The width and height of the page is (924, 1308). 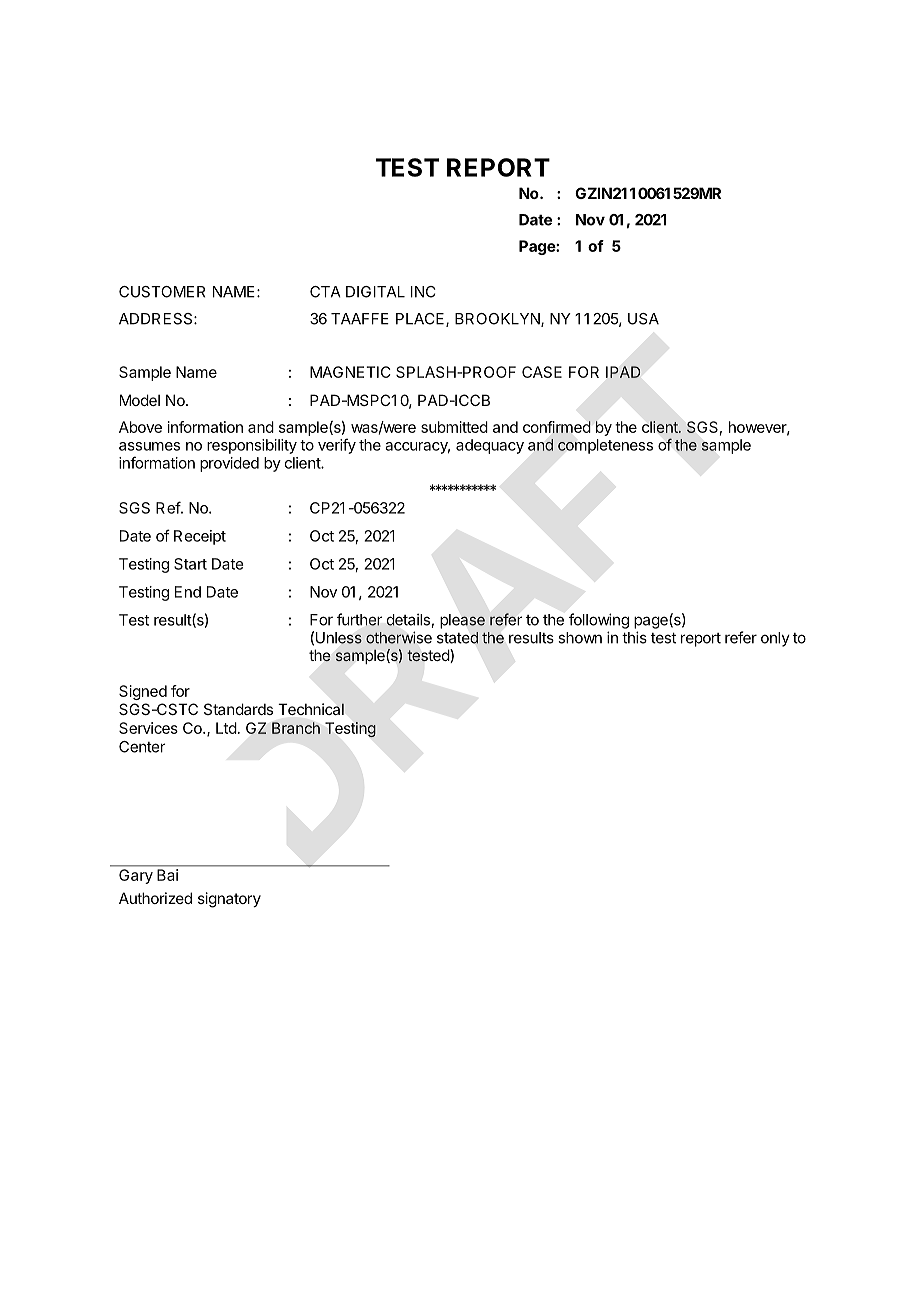 What do you see at coordinates (157, 319) in the page?
I see `ADDRESS` at bounding box center [157, 319].
